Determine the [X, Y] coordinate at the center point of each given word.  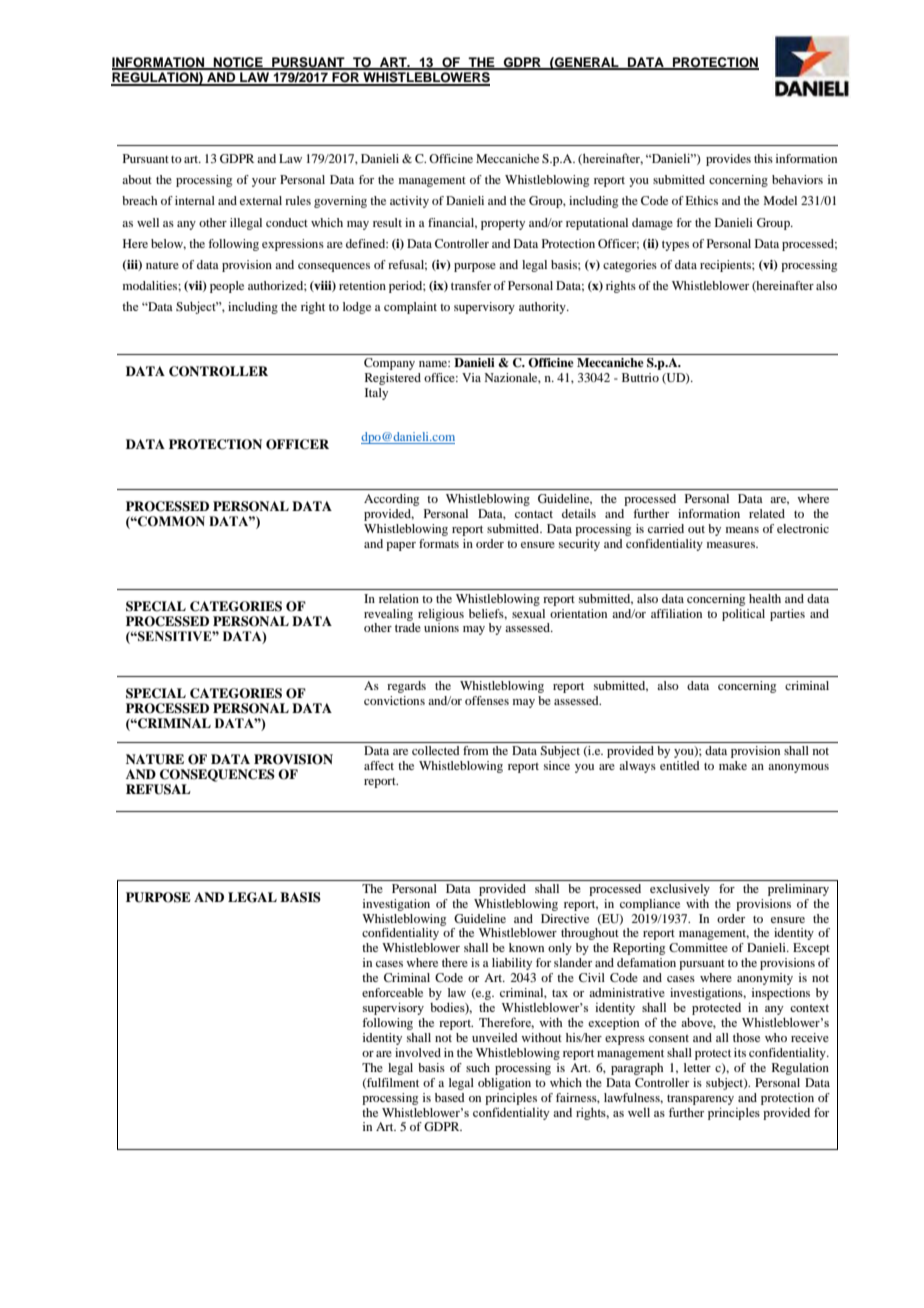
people [227, 287]
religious [441, 615]
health [765, 598]
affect [379, 765]
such [478, 1067]
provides [728, 160]
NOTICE [238, 63]
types [675, 245]
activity [409, 202]
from [476, 750]
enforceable [392, 992]
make [733, 765]
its [740, 1052]
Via [471, 377]
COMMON [170, 521]
